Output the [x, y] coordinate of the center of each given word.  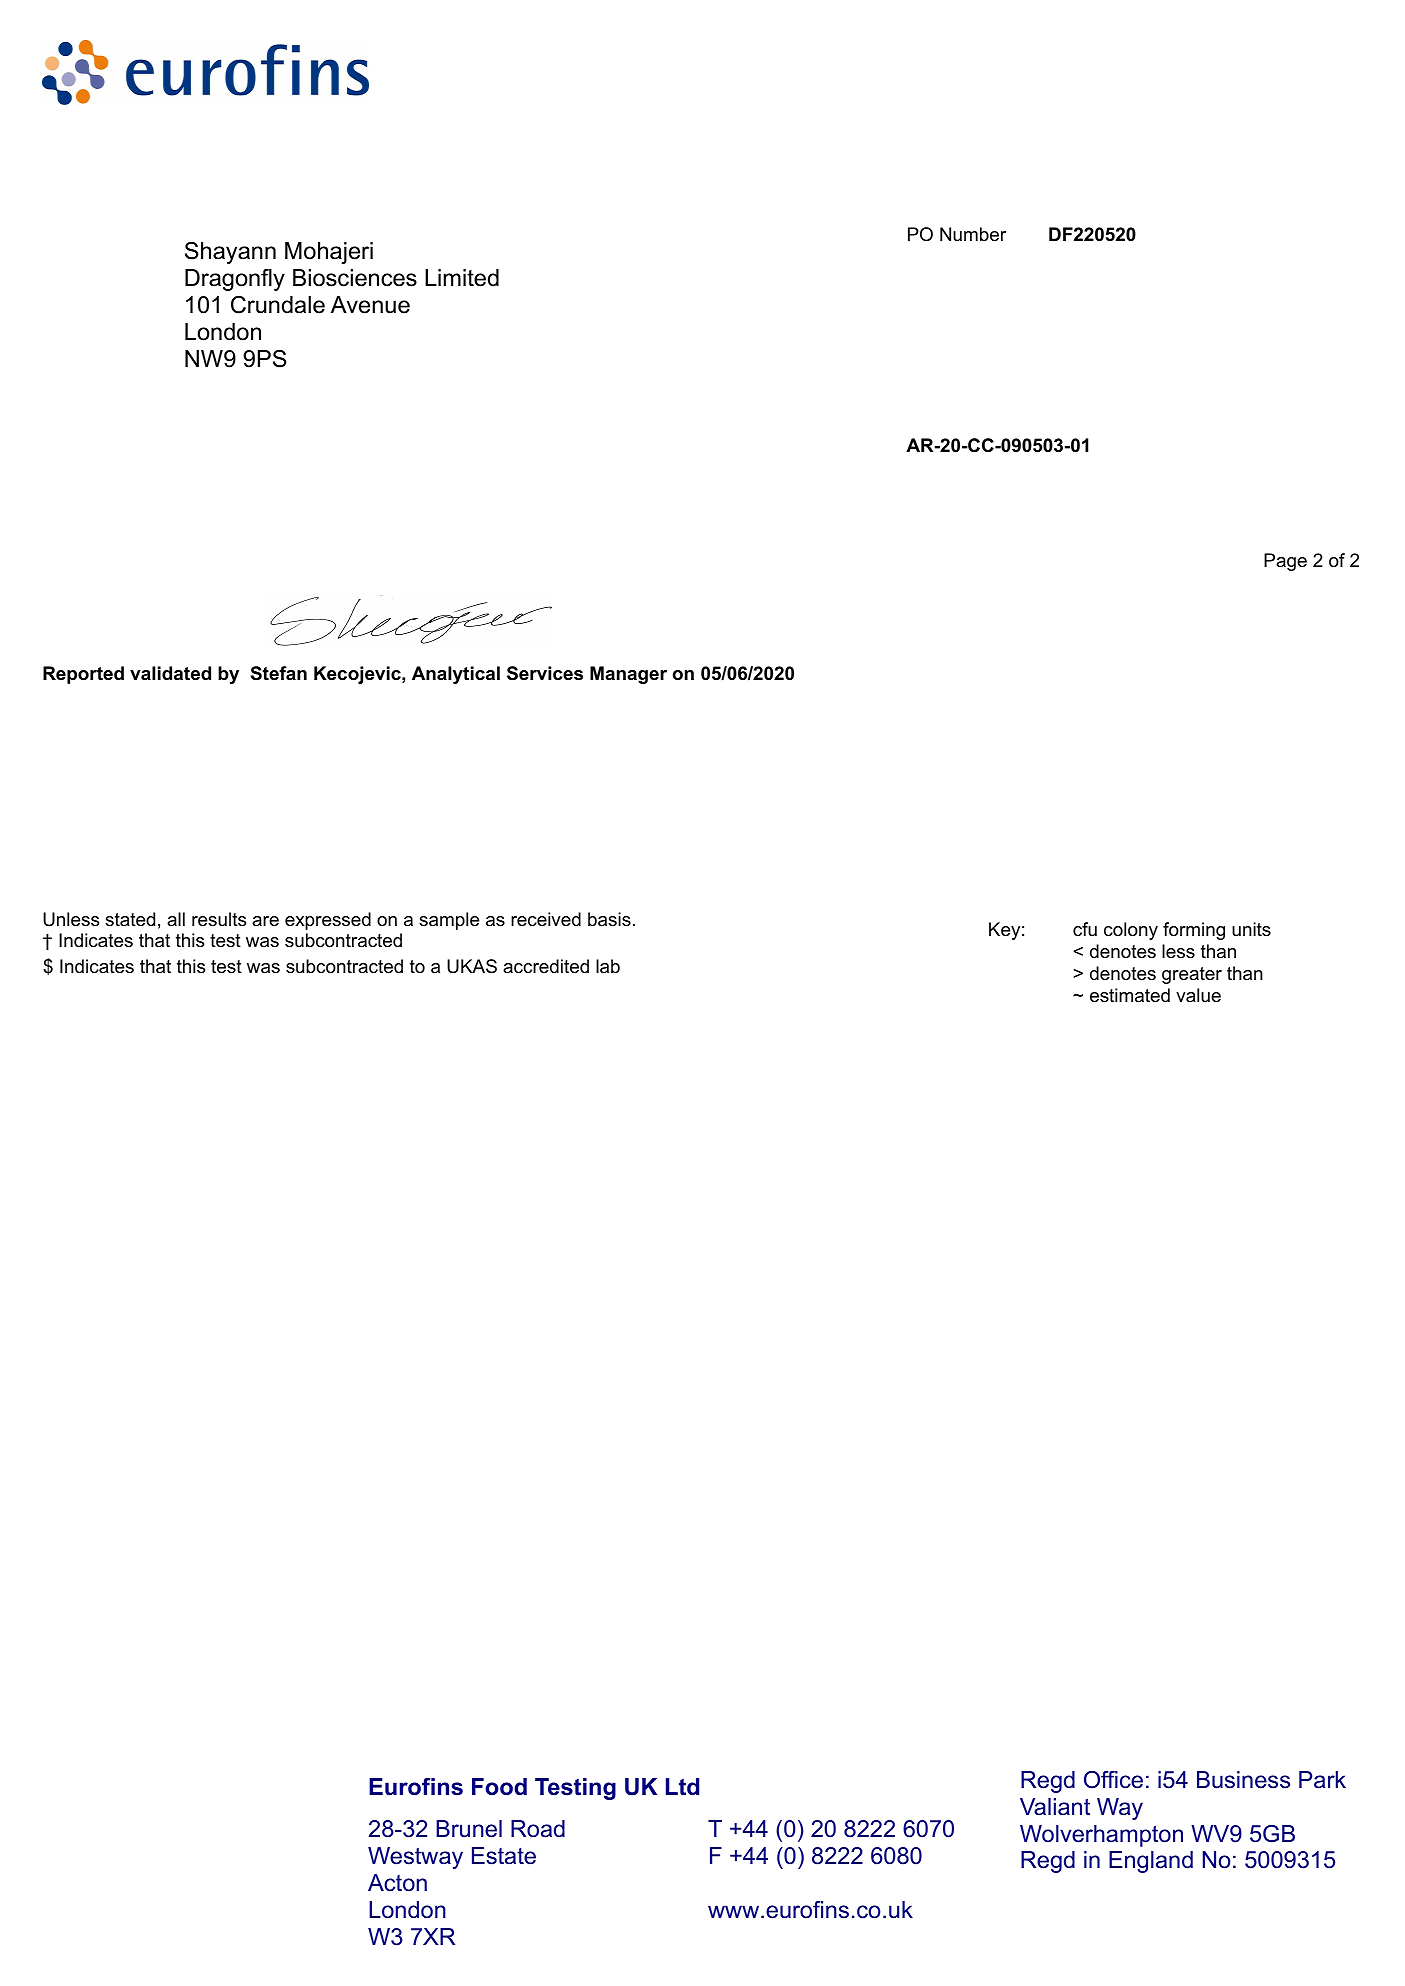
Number [973, 234]
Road [538, 1829]
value [1198, 995]
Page [1285, 562]
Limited [462, 278]
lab [608, 966]
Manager [628, 675]
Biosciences [355, 278]
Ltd [682, 1787]
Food [499, 1787]
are [265, 921]
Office [1113, 1780]
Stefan [279, 673]
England [1151, 1862]
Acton [397, 1883]
